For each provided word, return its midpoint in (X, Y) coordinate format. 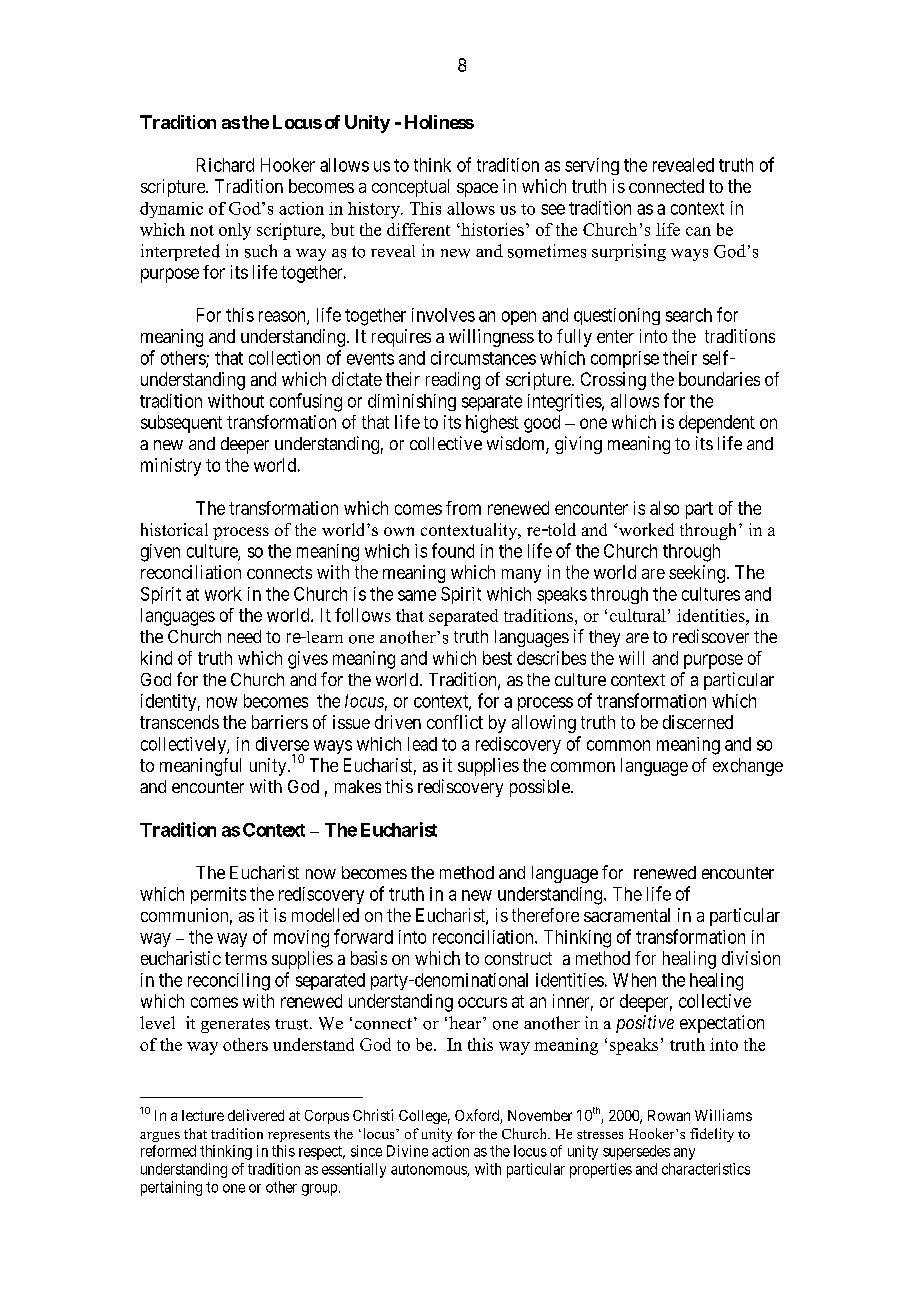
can (698, 231)
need (244, 636)
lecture (203, 1115)
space (477, 190)
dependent (717, 424)
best (497, 658)
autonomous (429, 1170)
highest (492, 424)
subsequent (181, 424)
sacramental (627, 915)
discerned (698, 722)
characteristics (706, 1169)
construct (518, 958)
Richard (225, 165)
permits (218, 895)
